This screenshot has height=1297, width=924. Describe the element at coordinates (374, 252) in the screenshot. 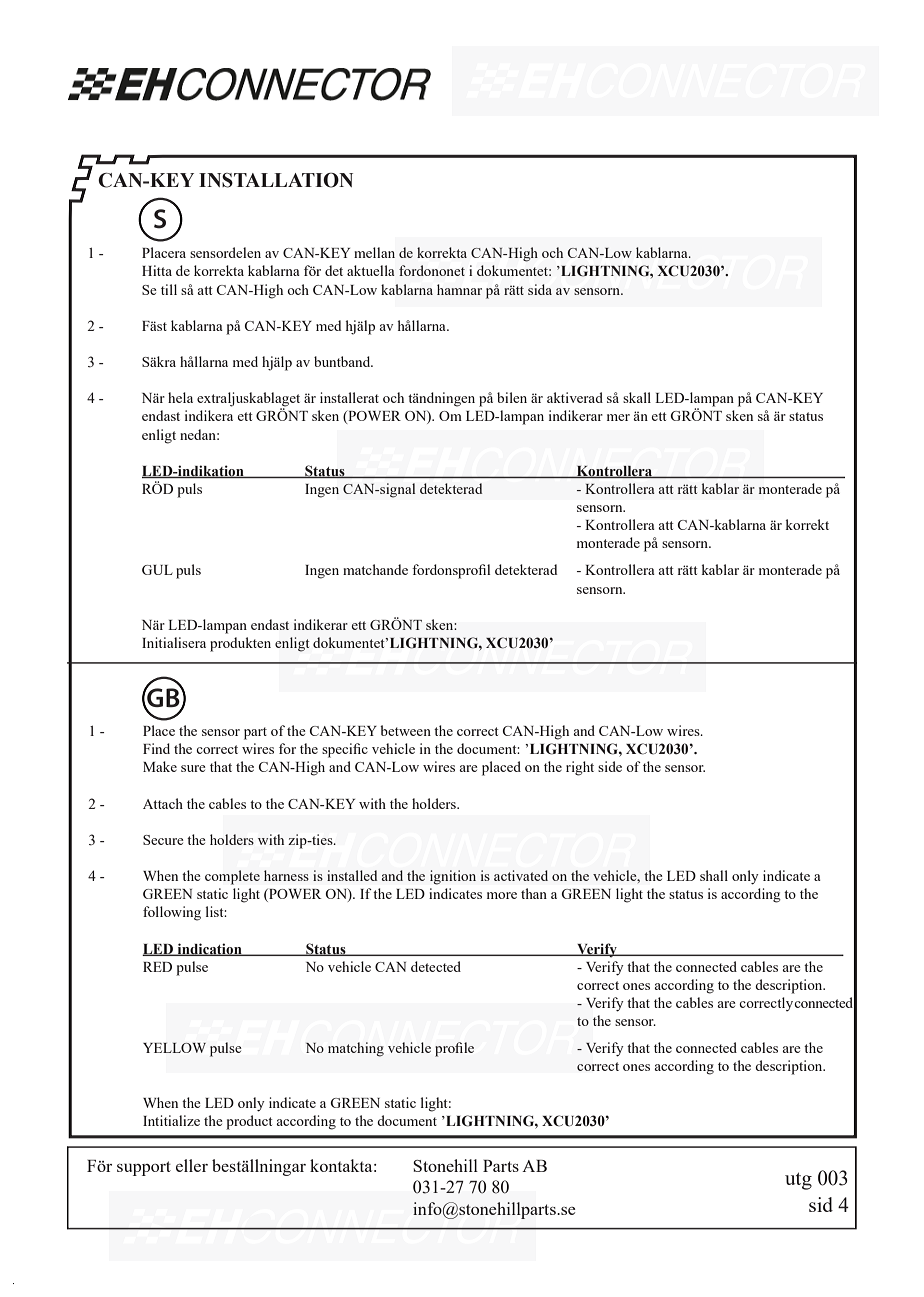

I see `mellan` at that location.
